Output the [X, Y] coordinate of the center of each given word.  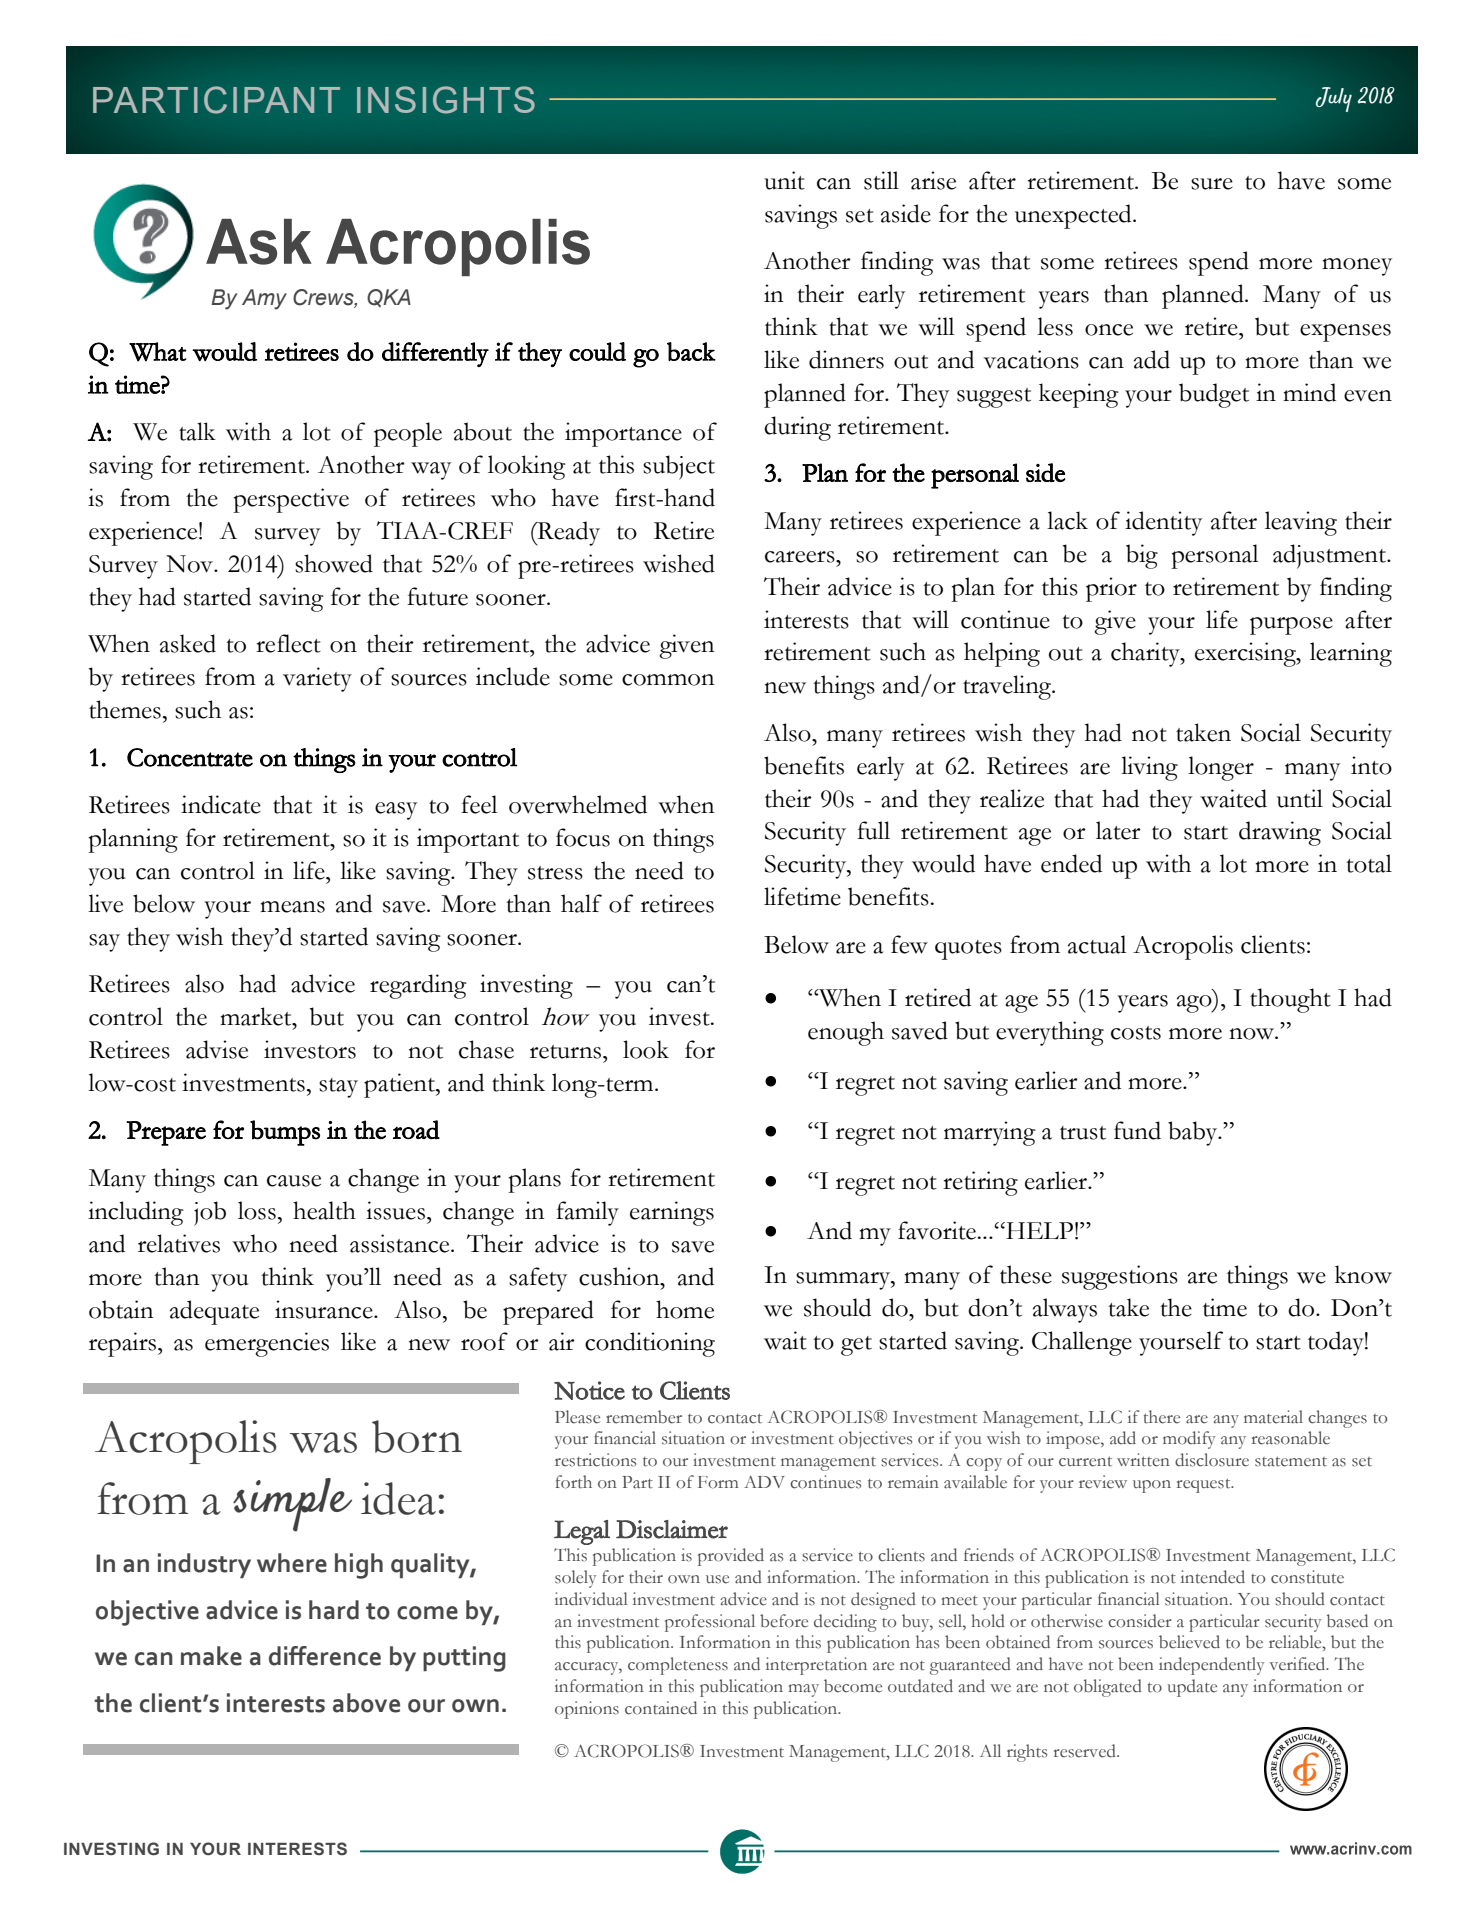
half [581, 903]
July [1334, 99]
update [1192, 1688]
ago [1195, 1004]
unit [784, 180]
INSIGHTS [446, 100]
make [211, 1656]
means [292, 907]
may [804, 1690]
